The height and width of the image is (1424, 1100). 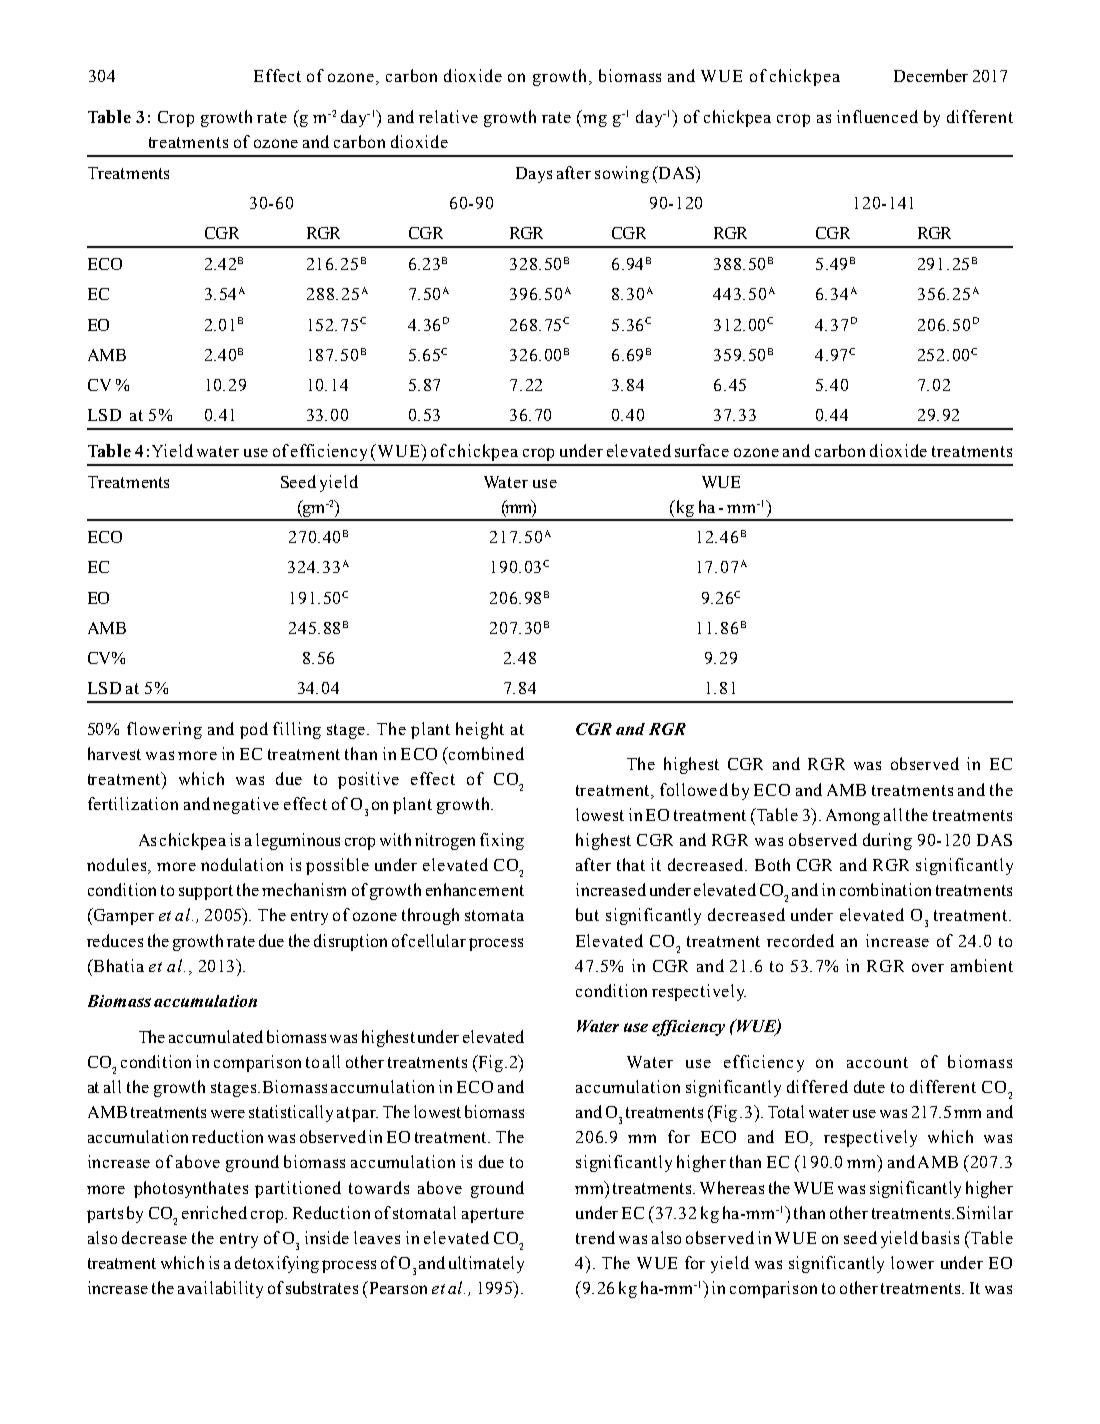 I want to click on combination, so click(x=885, y=889).
